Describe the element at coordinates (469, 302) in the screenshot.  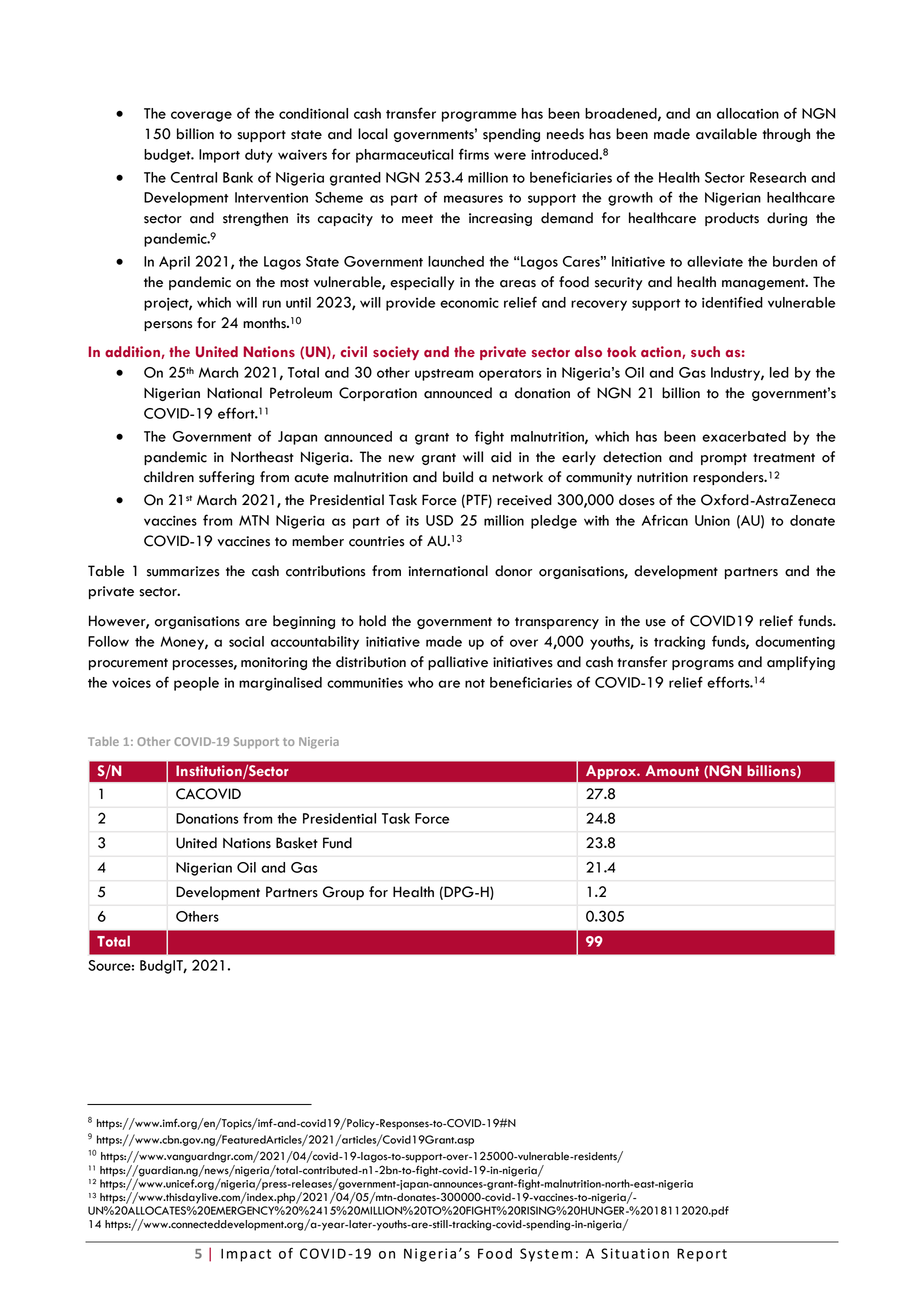
I see `economic` at that location.
